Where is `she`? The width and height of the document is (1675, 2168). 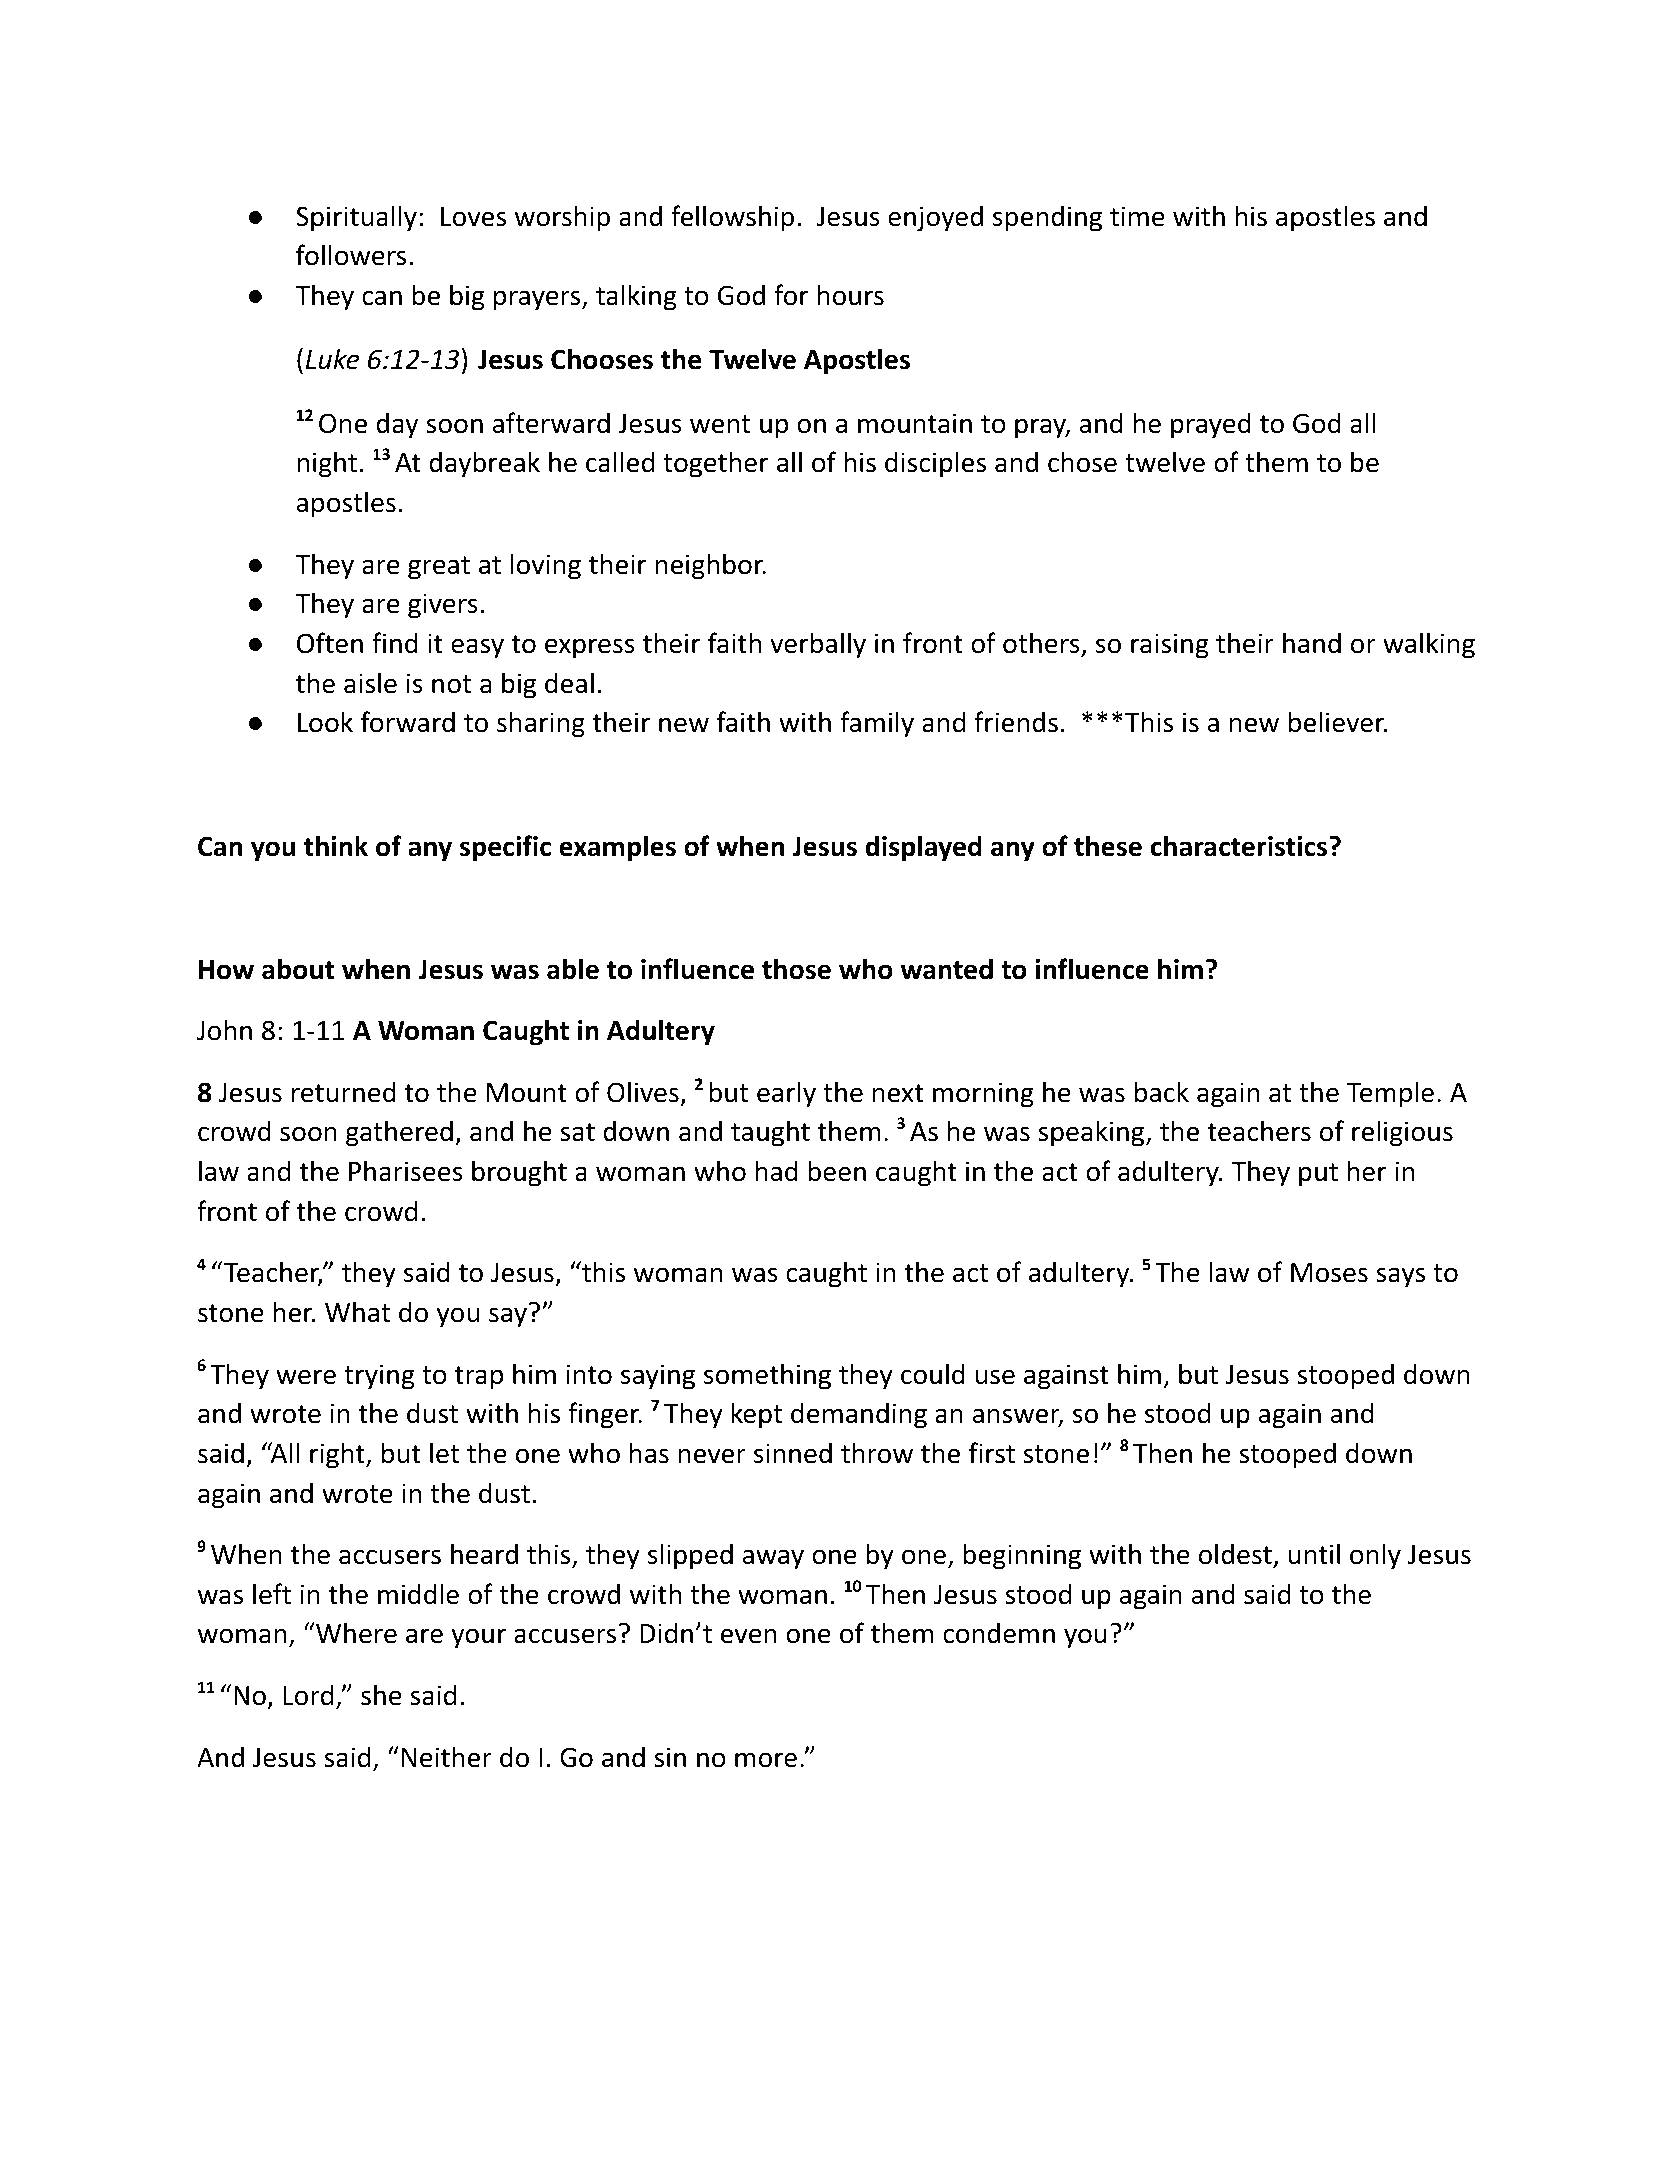
she is located at coordinates (381, 1695).
